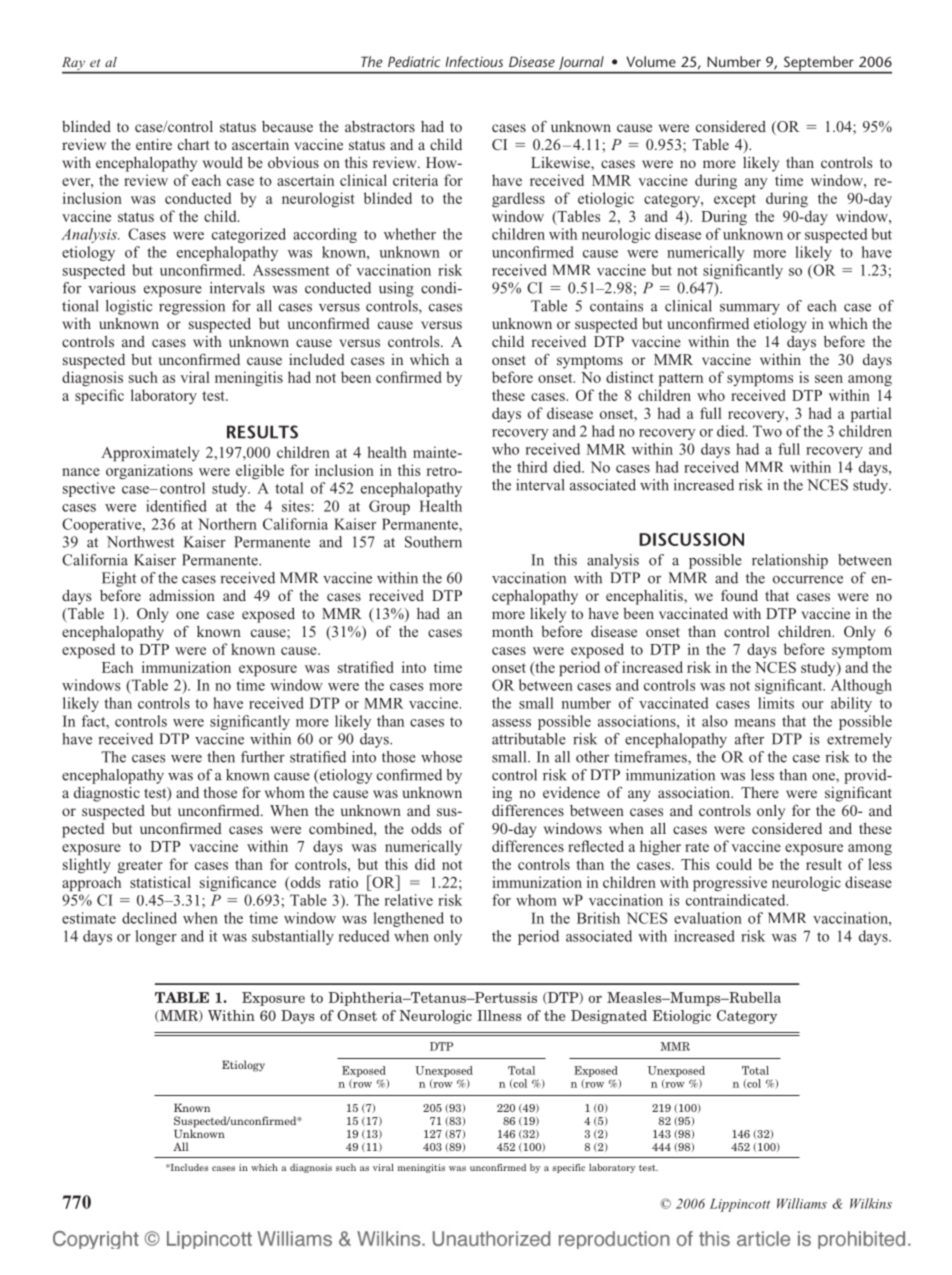 This screenshot has width=952, height=1275. Describe the element at coordinates (156, 937) in the screenshot. I see `longer` at that location.
